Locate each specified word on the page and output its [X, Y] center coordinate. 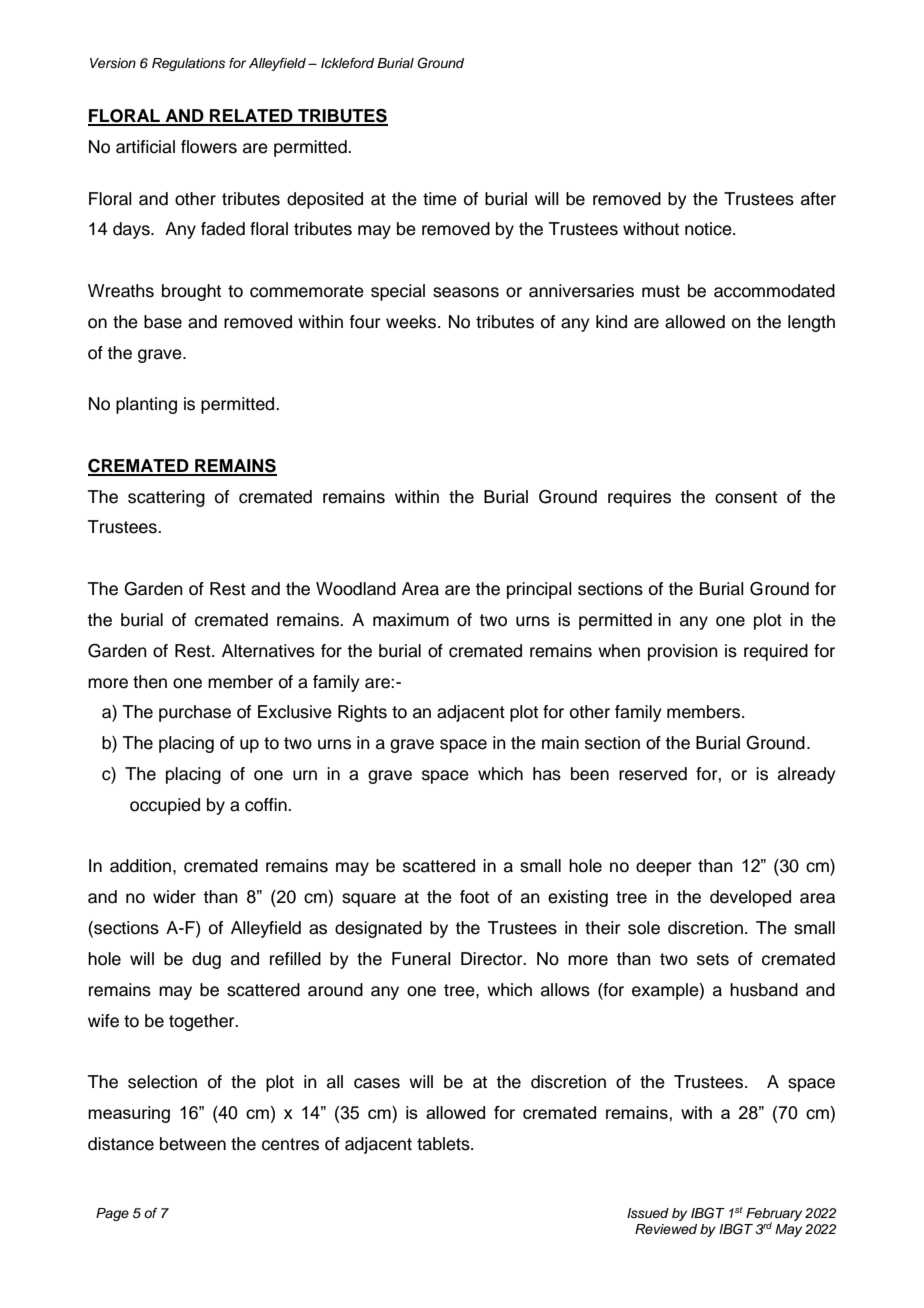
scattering [166, 498]
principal [539, 590]
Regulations [188, 64]
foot [474, 897]
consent [746, 497]
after [818, 199]
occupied [165, 806]
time [440, 199]
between [193, 1144]
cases [377, 1083]
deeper [663, 867]
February [774, 1215]
